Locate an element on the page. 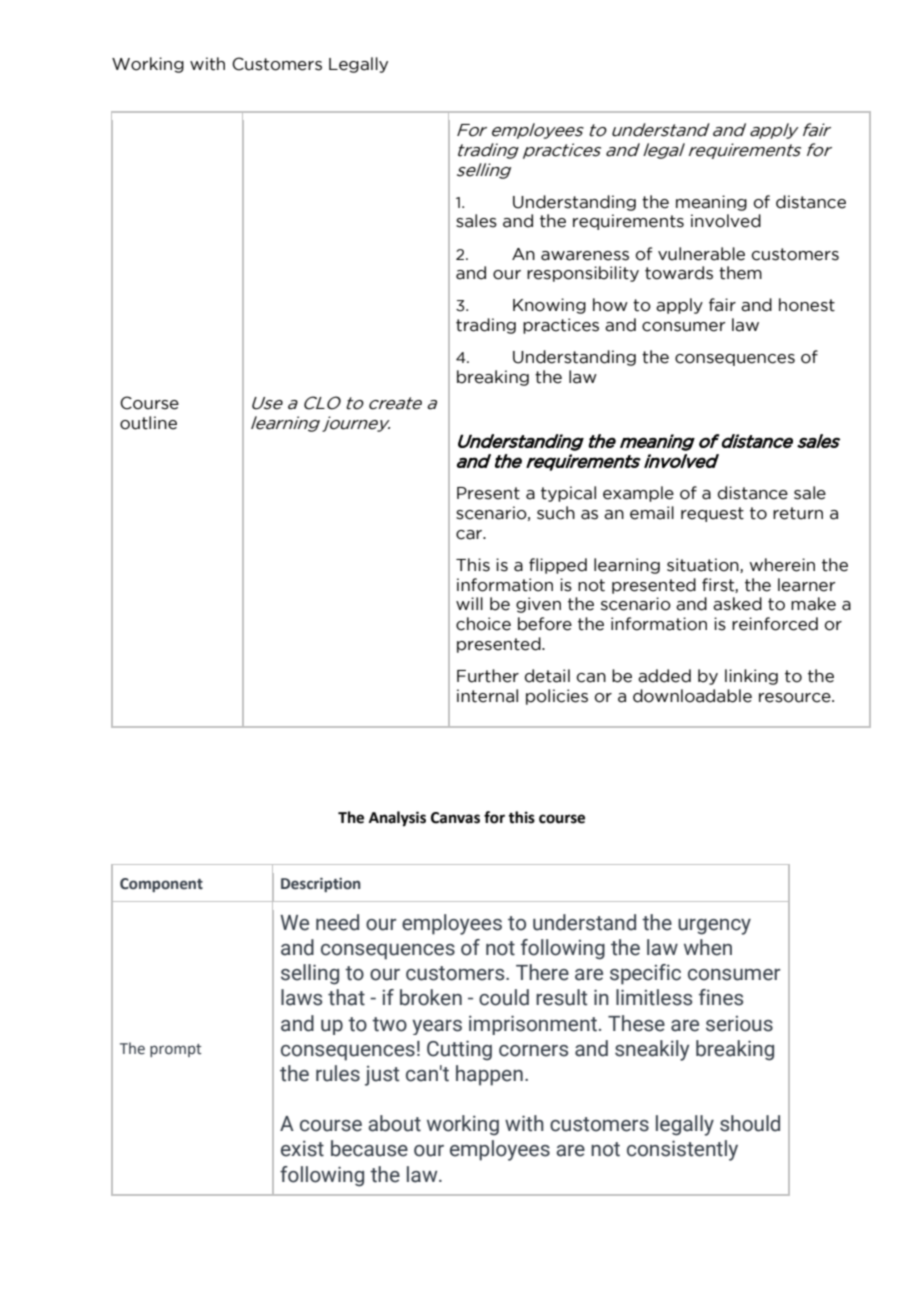 The image size is (924, 1308). them is located at coordinates (740, 273).
